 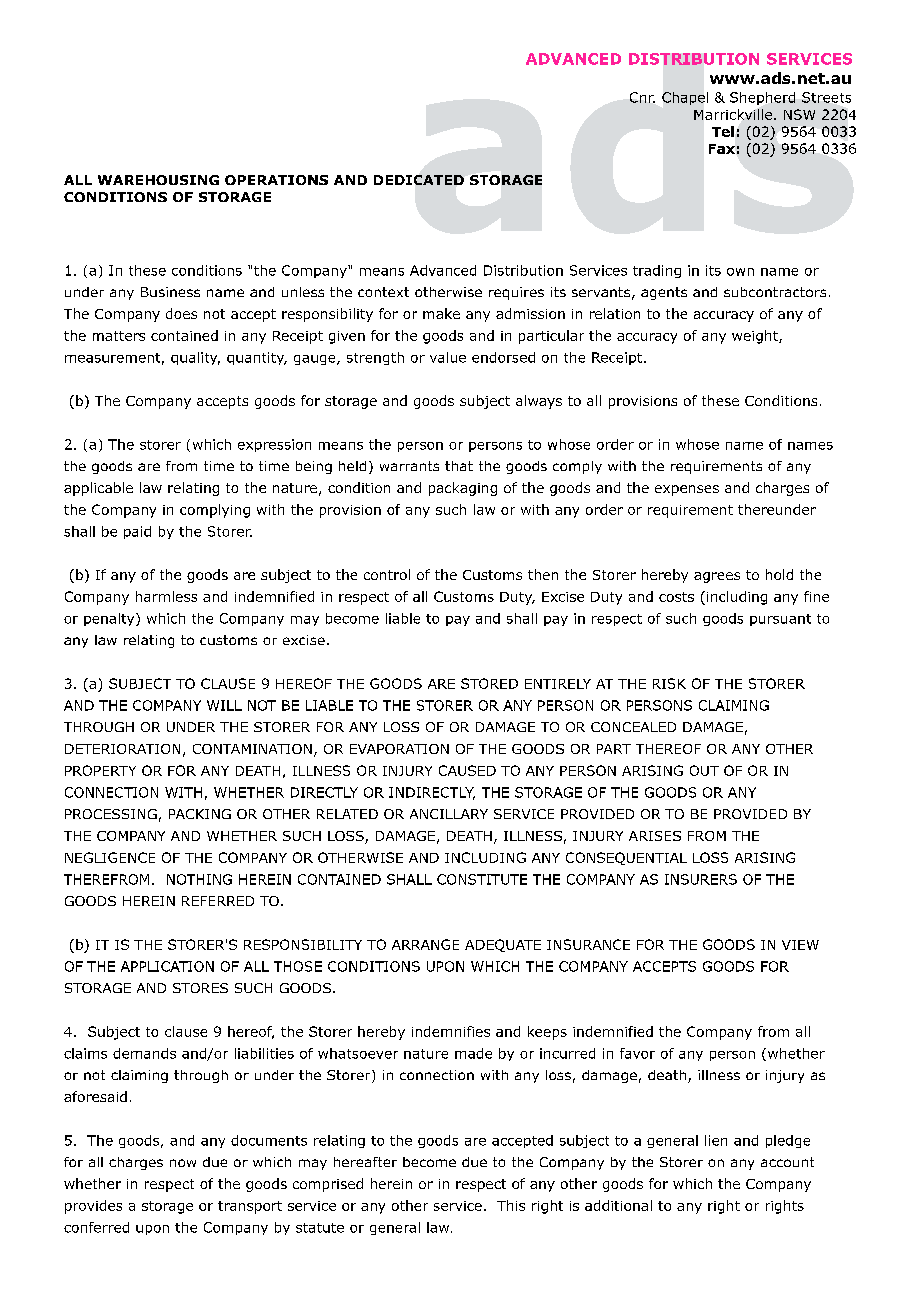 What do you see at coordinates (425, 944) in the screenshot?
I see `ARRANGE` at bounding box center [425, 944].
